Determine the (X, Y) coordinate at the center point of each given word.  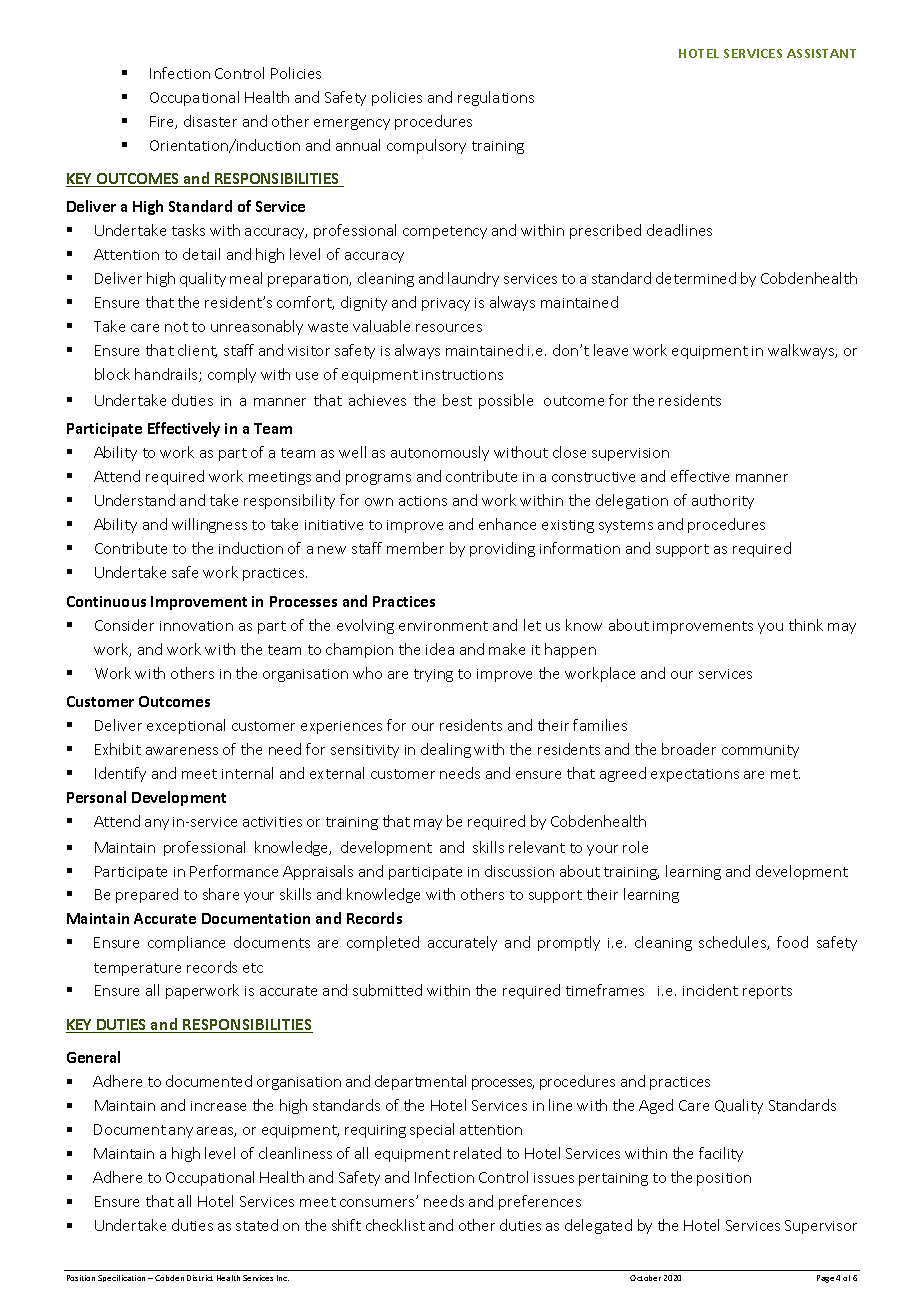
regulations (496, 98)
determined (696, 278)
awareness (182, 751)
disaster (210, 121)
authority (723, 501)
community (760, 751)
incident (710, 990)
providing (502, 549)
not (176, 327)
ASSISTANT (821, 53)
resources (449, 328)
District (200, 1278)
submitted (387, 990)
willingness (209, 525)
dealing (446, 750)
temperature (137, 969)
